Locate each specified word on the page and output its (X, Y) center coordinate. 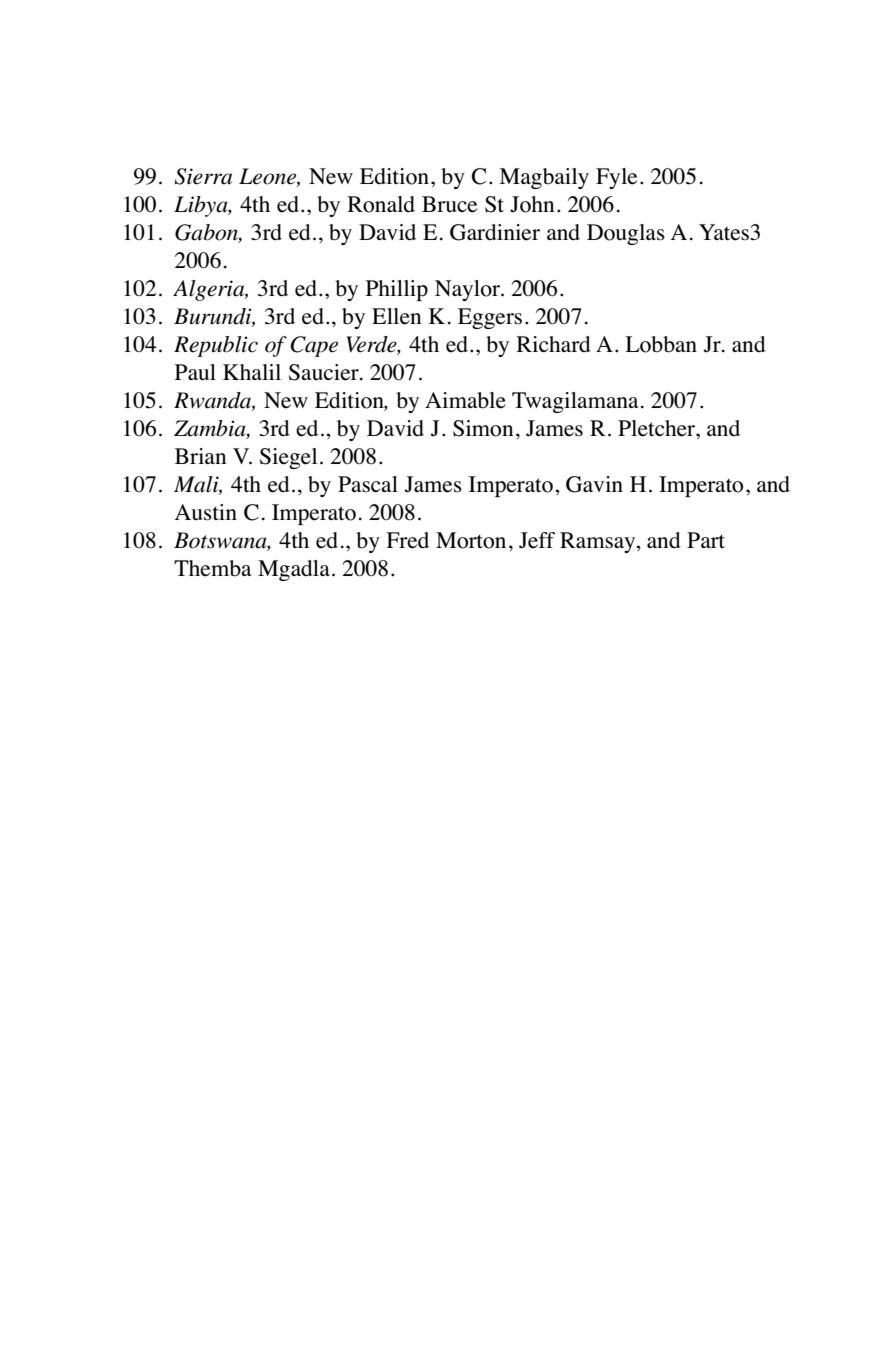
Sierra (203, 176)
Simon (483, 428)
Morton (471, 540)
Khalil (252, 372)
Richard (553, 344)
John (532, 204)
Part (706, 540)
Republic (216, 346)
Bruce (449, 204)
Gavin (594, 484)
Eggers (490, 318)
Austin (206, 512)
